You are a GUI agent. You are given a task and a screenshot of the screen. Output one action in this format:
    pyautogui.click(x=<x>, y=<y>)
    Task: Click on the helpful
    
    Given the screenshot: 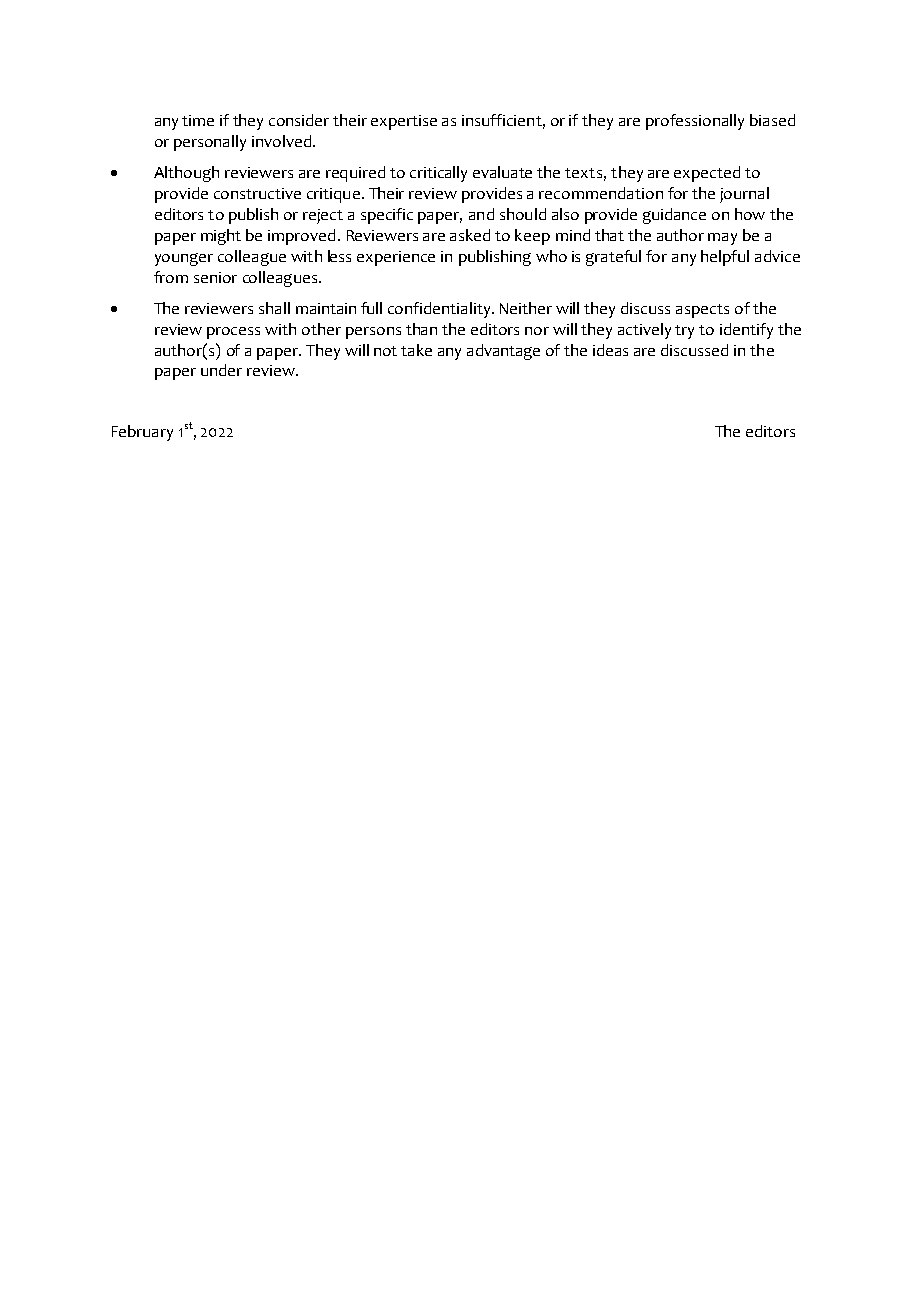 What is the action you would take?
    pyautogui.click(x=725, y=258)
